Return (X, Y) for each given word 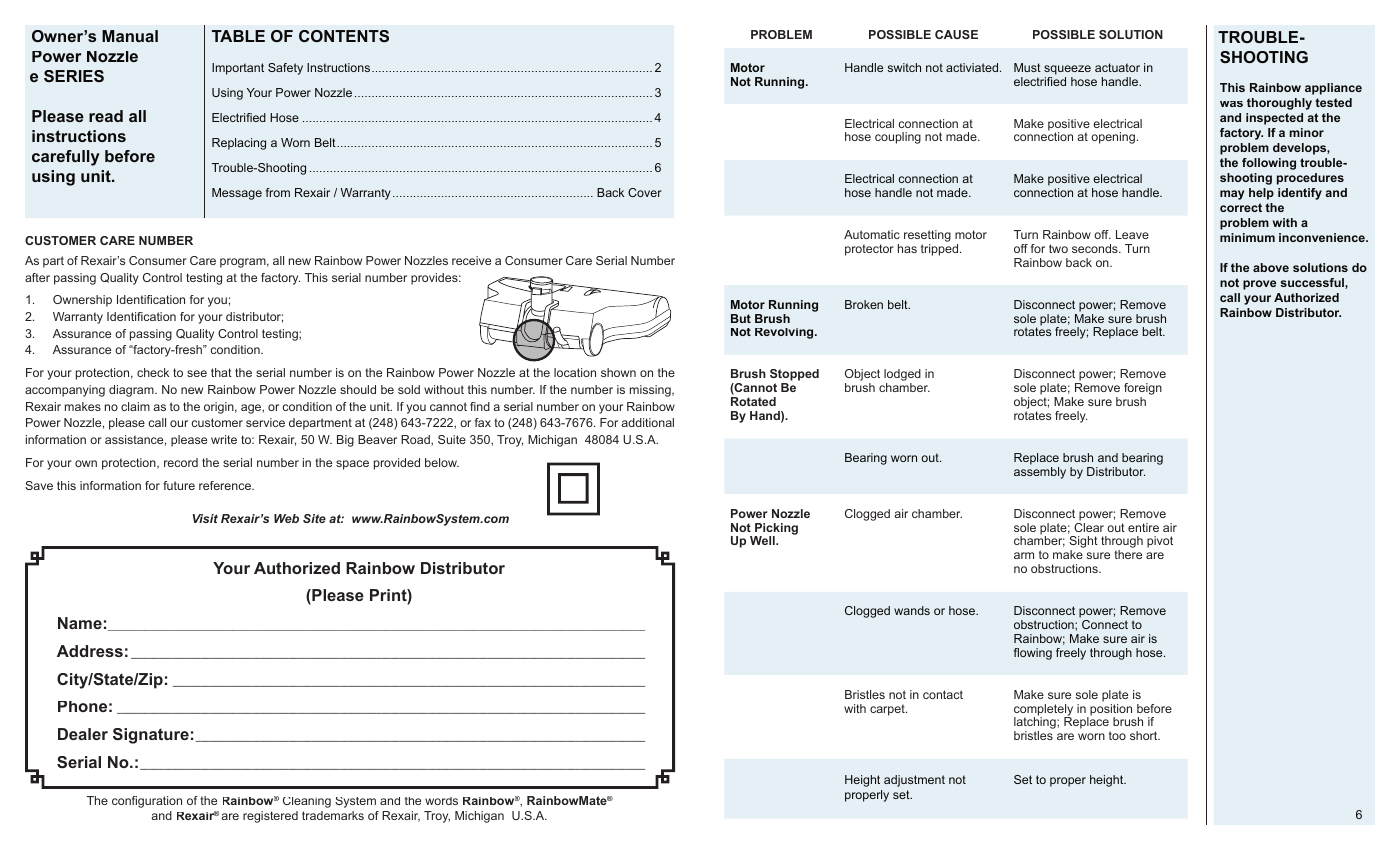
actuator (1117, 67)
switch (904, 67)
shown (618, 372)
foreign (1143, 390)
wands (912, 610)
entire (1143, 527)
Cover (645, 192)
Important (238, 69)
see (197, 373)
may (1232, 195)
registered (270, 817)
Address (90, 651)
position (1110, 709)
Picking (776, 530)
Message (237, 194)
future (179, 485)
